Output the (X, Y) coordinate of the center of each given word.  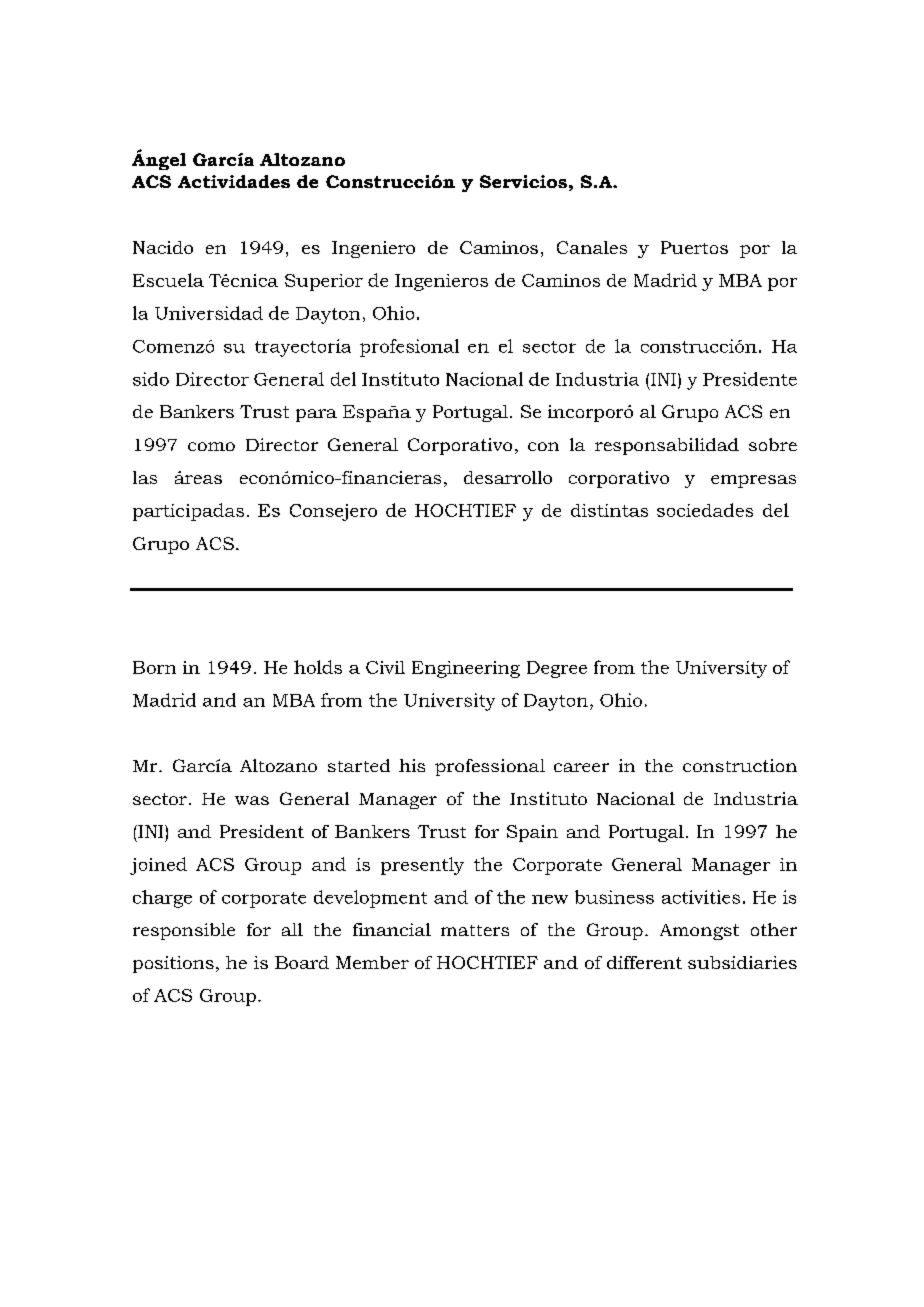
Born (154, 667)
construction (740, 765)
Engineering (466, 669)
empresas (753, 481)
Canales (592, 247)
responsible (184, 931)
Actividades (234, 181)
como (211, 446)
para (316, 415)
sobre (773, 444)
